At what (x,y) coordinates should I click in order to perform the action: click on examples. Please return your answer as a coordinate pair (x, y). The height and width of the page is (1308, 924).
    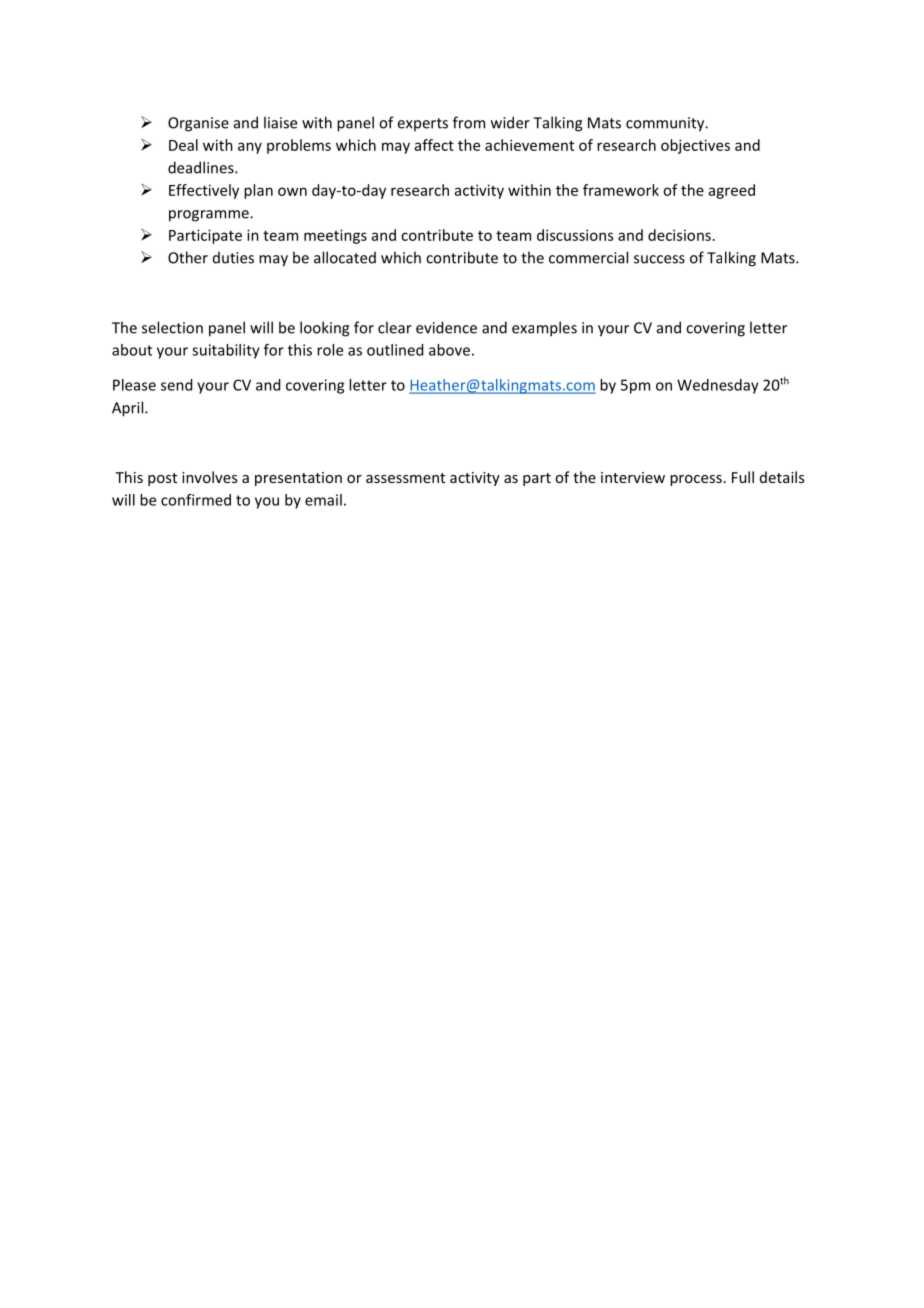
    Looking at the image, I should click on (544, 329).
